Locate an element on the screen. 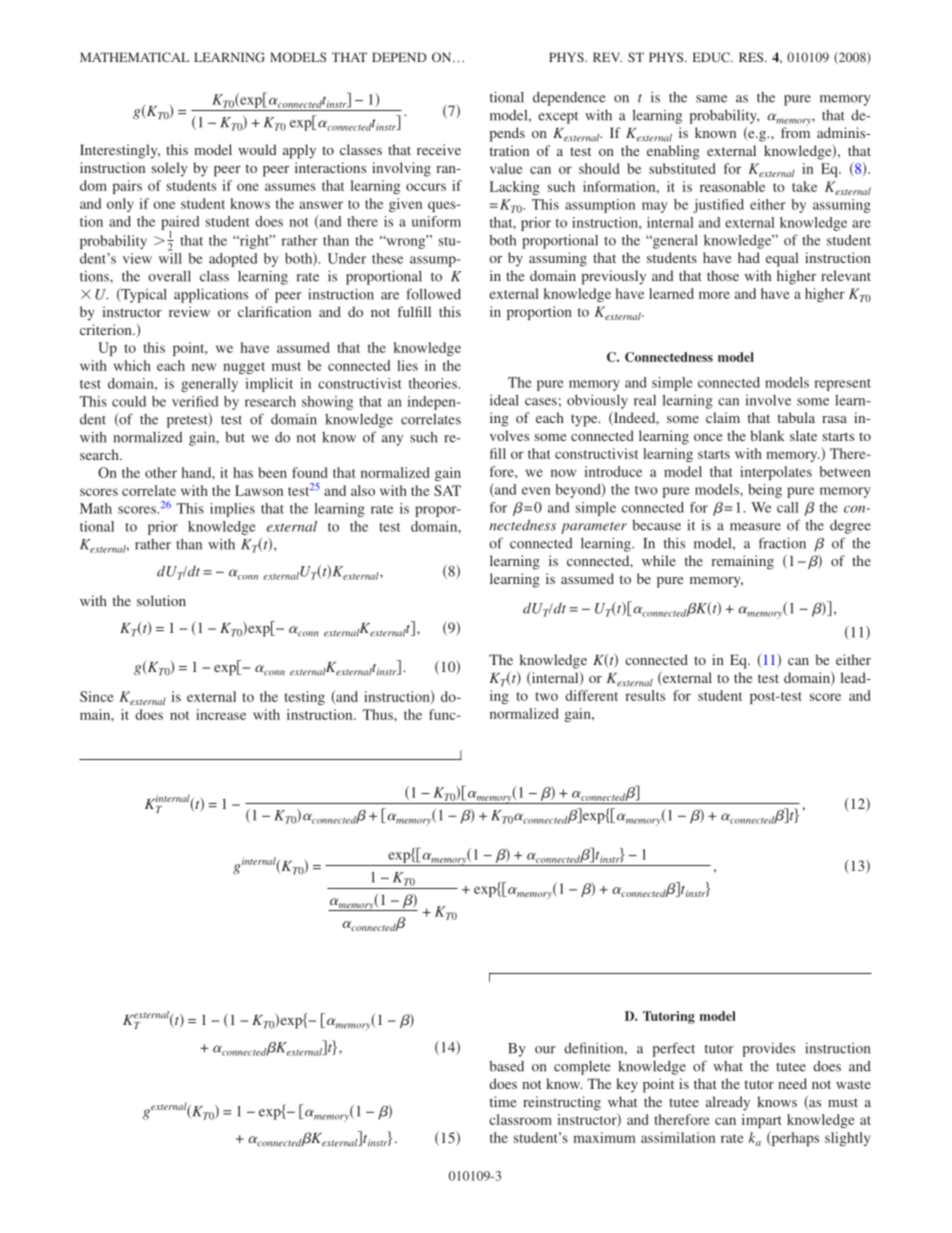 This screenshot has height=1233, width=952. new is located at coordinates (204, 367).
